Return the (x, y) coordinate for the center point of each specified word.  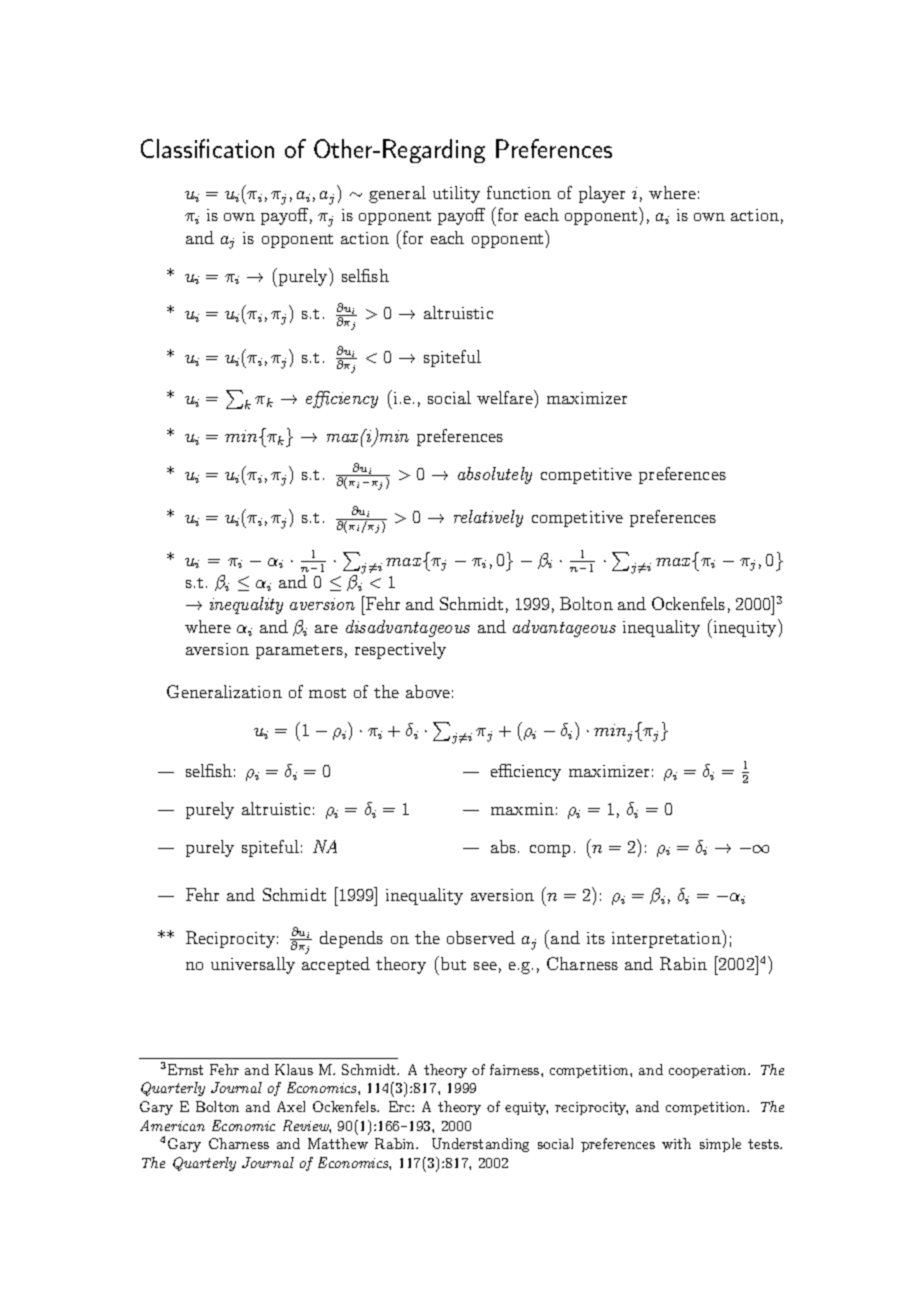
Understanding (480, 1145)
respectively (400, 650)
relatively (488, 518)
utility (456, 194)
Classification (207, 148)
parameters (299, 652)
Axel (291, 1106)
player (602, 194)
